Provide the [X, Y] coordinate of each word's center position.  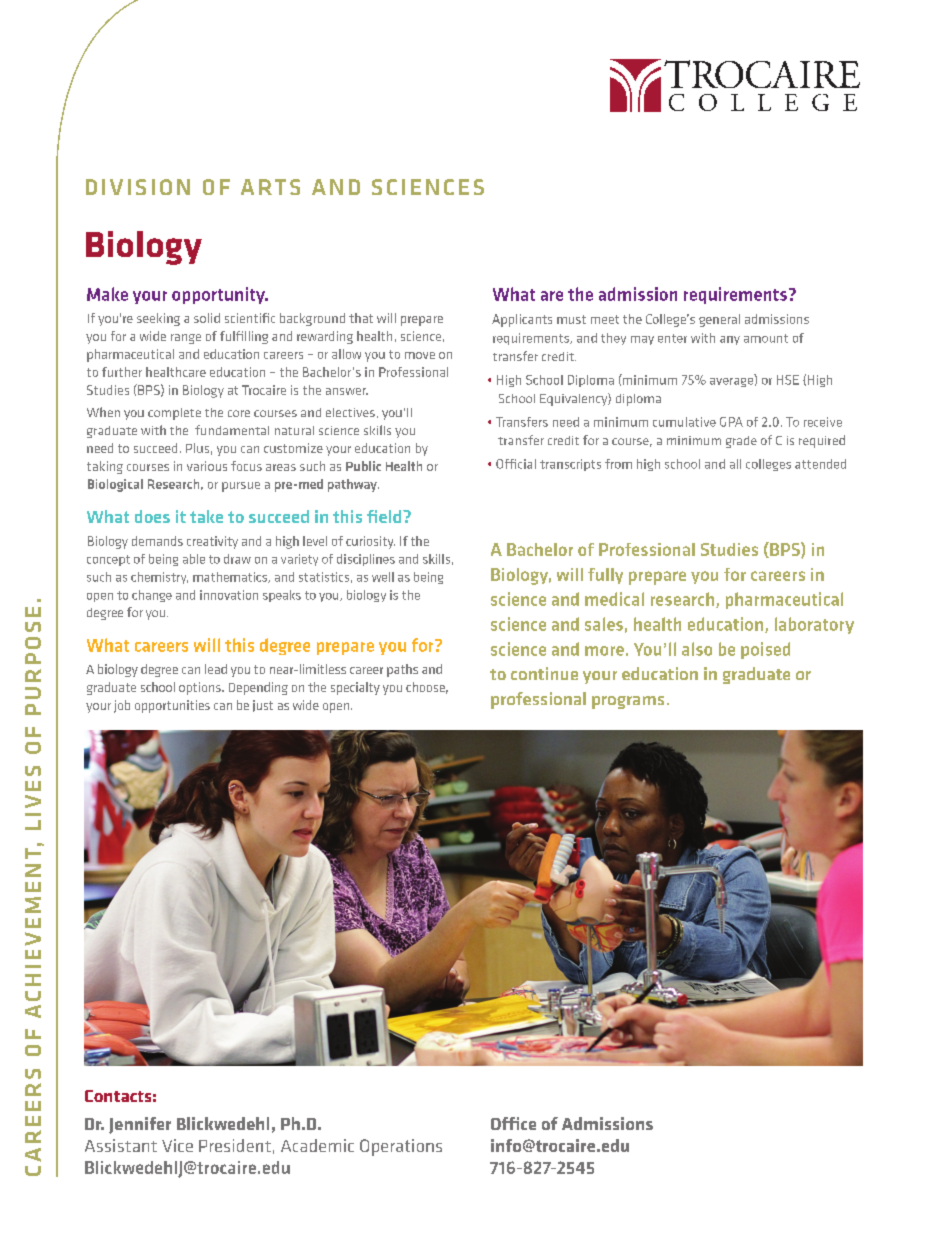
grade [741, 442]
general [719, 320]
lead [216, 669]
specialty [355, 688]
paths [402, 670]
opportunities [172, 706]
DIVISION [138, 187]
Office [513, 1123]
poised [765, 650]
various [207, 466]
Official [516, 464]
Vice [177, 1145]
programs [628, 702]
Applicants [522, 320]
